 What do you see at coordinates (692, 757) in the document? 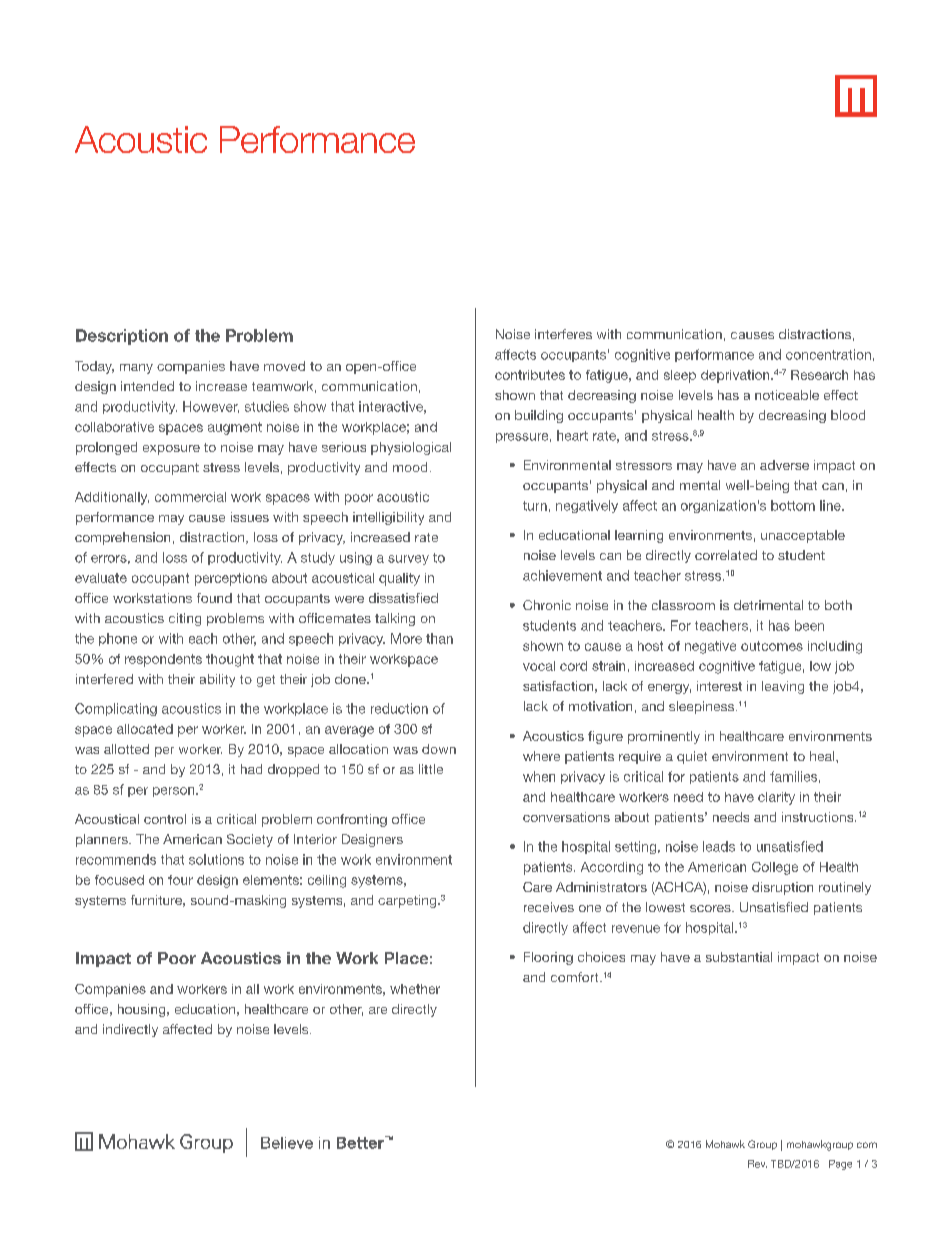
I see `quiet` at bounding box center [692, 757].
